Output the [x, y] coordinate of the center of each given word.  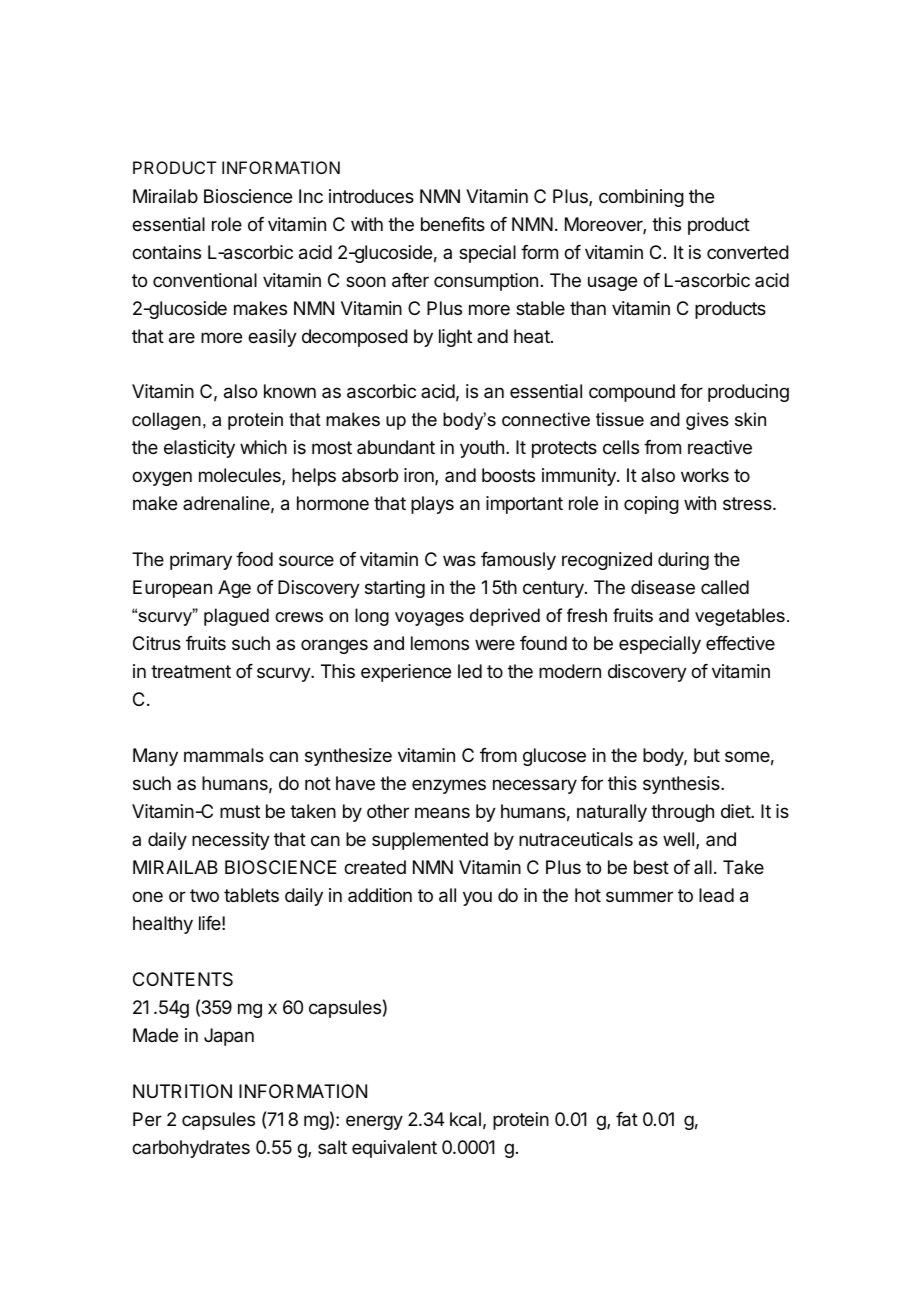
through [682, 813]
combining [641, 198]
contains [166, 252]
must [240, 811]
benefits [453, 224]
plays [432, 505]
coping [651, 505]
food [254, 559]
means [442, 812]
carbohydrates [191, 1149]
